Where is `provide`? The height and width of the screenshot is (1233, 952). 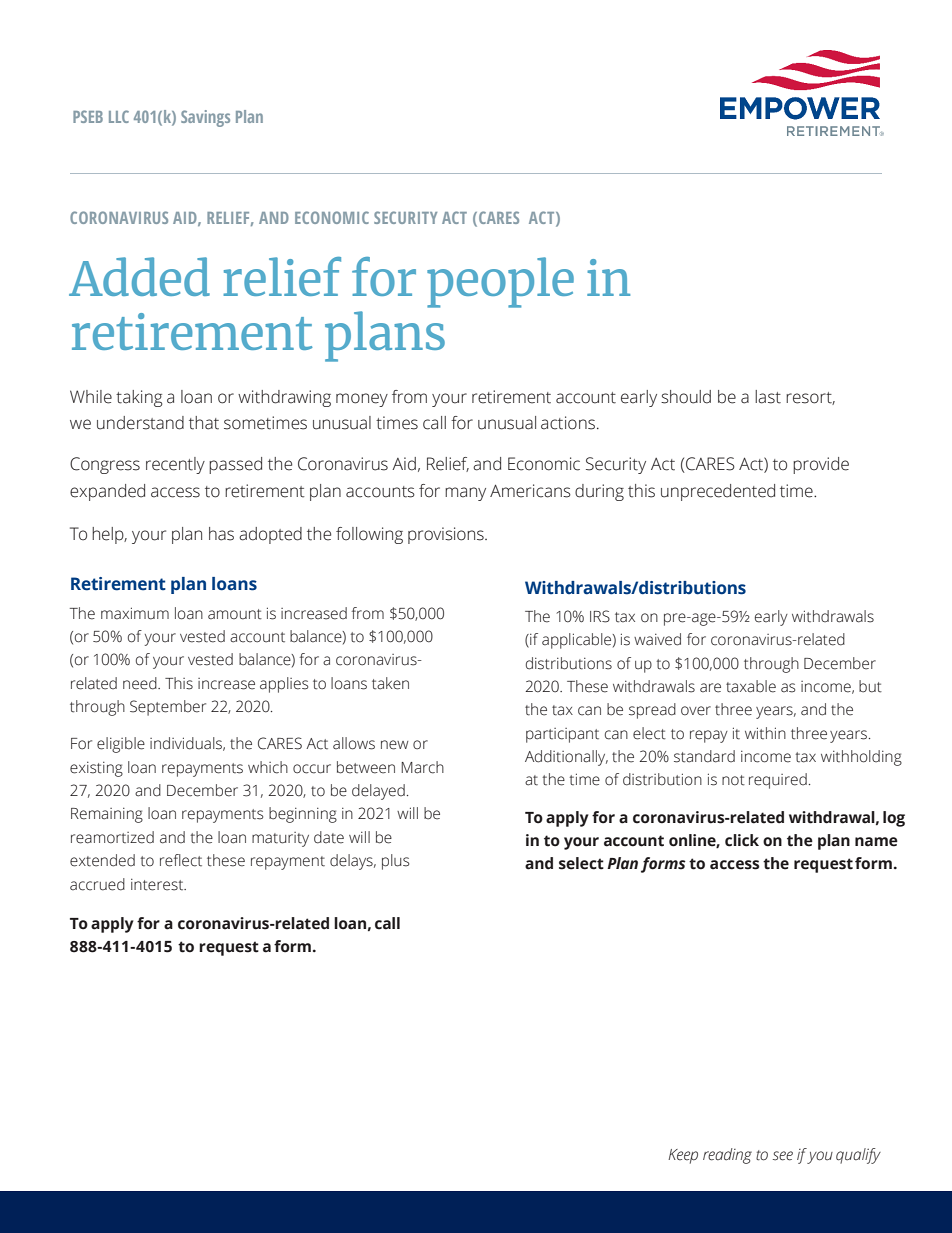
provide is located at coordinates (821, 465).
